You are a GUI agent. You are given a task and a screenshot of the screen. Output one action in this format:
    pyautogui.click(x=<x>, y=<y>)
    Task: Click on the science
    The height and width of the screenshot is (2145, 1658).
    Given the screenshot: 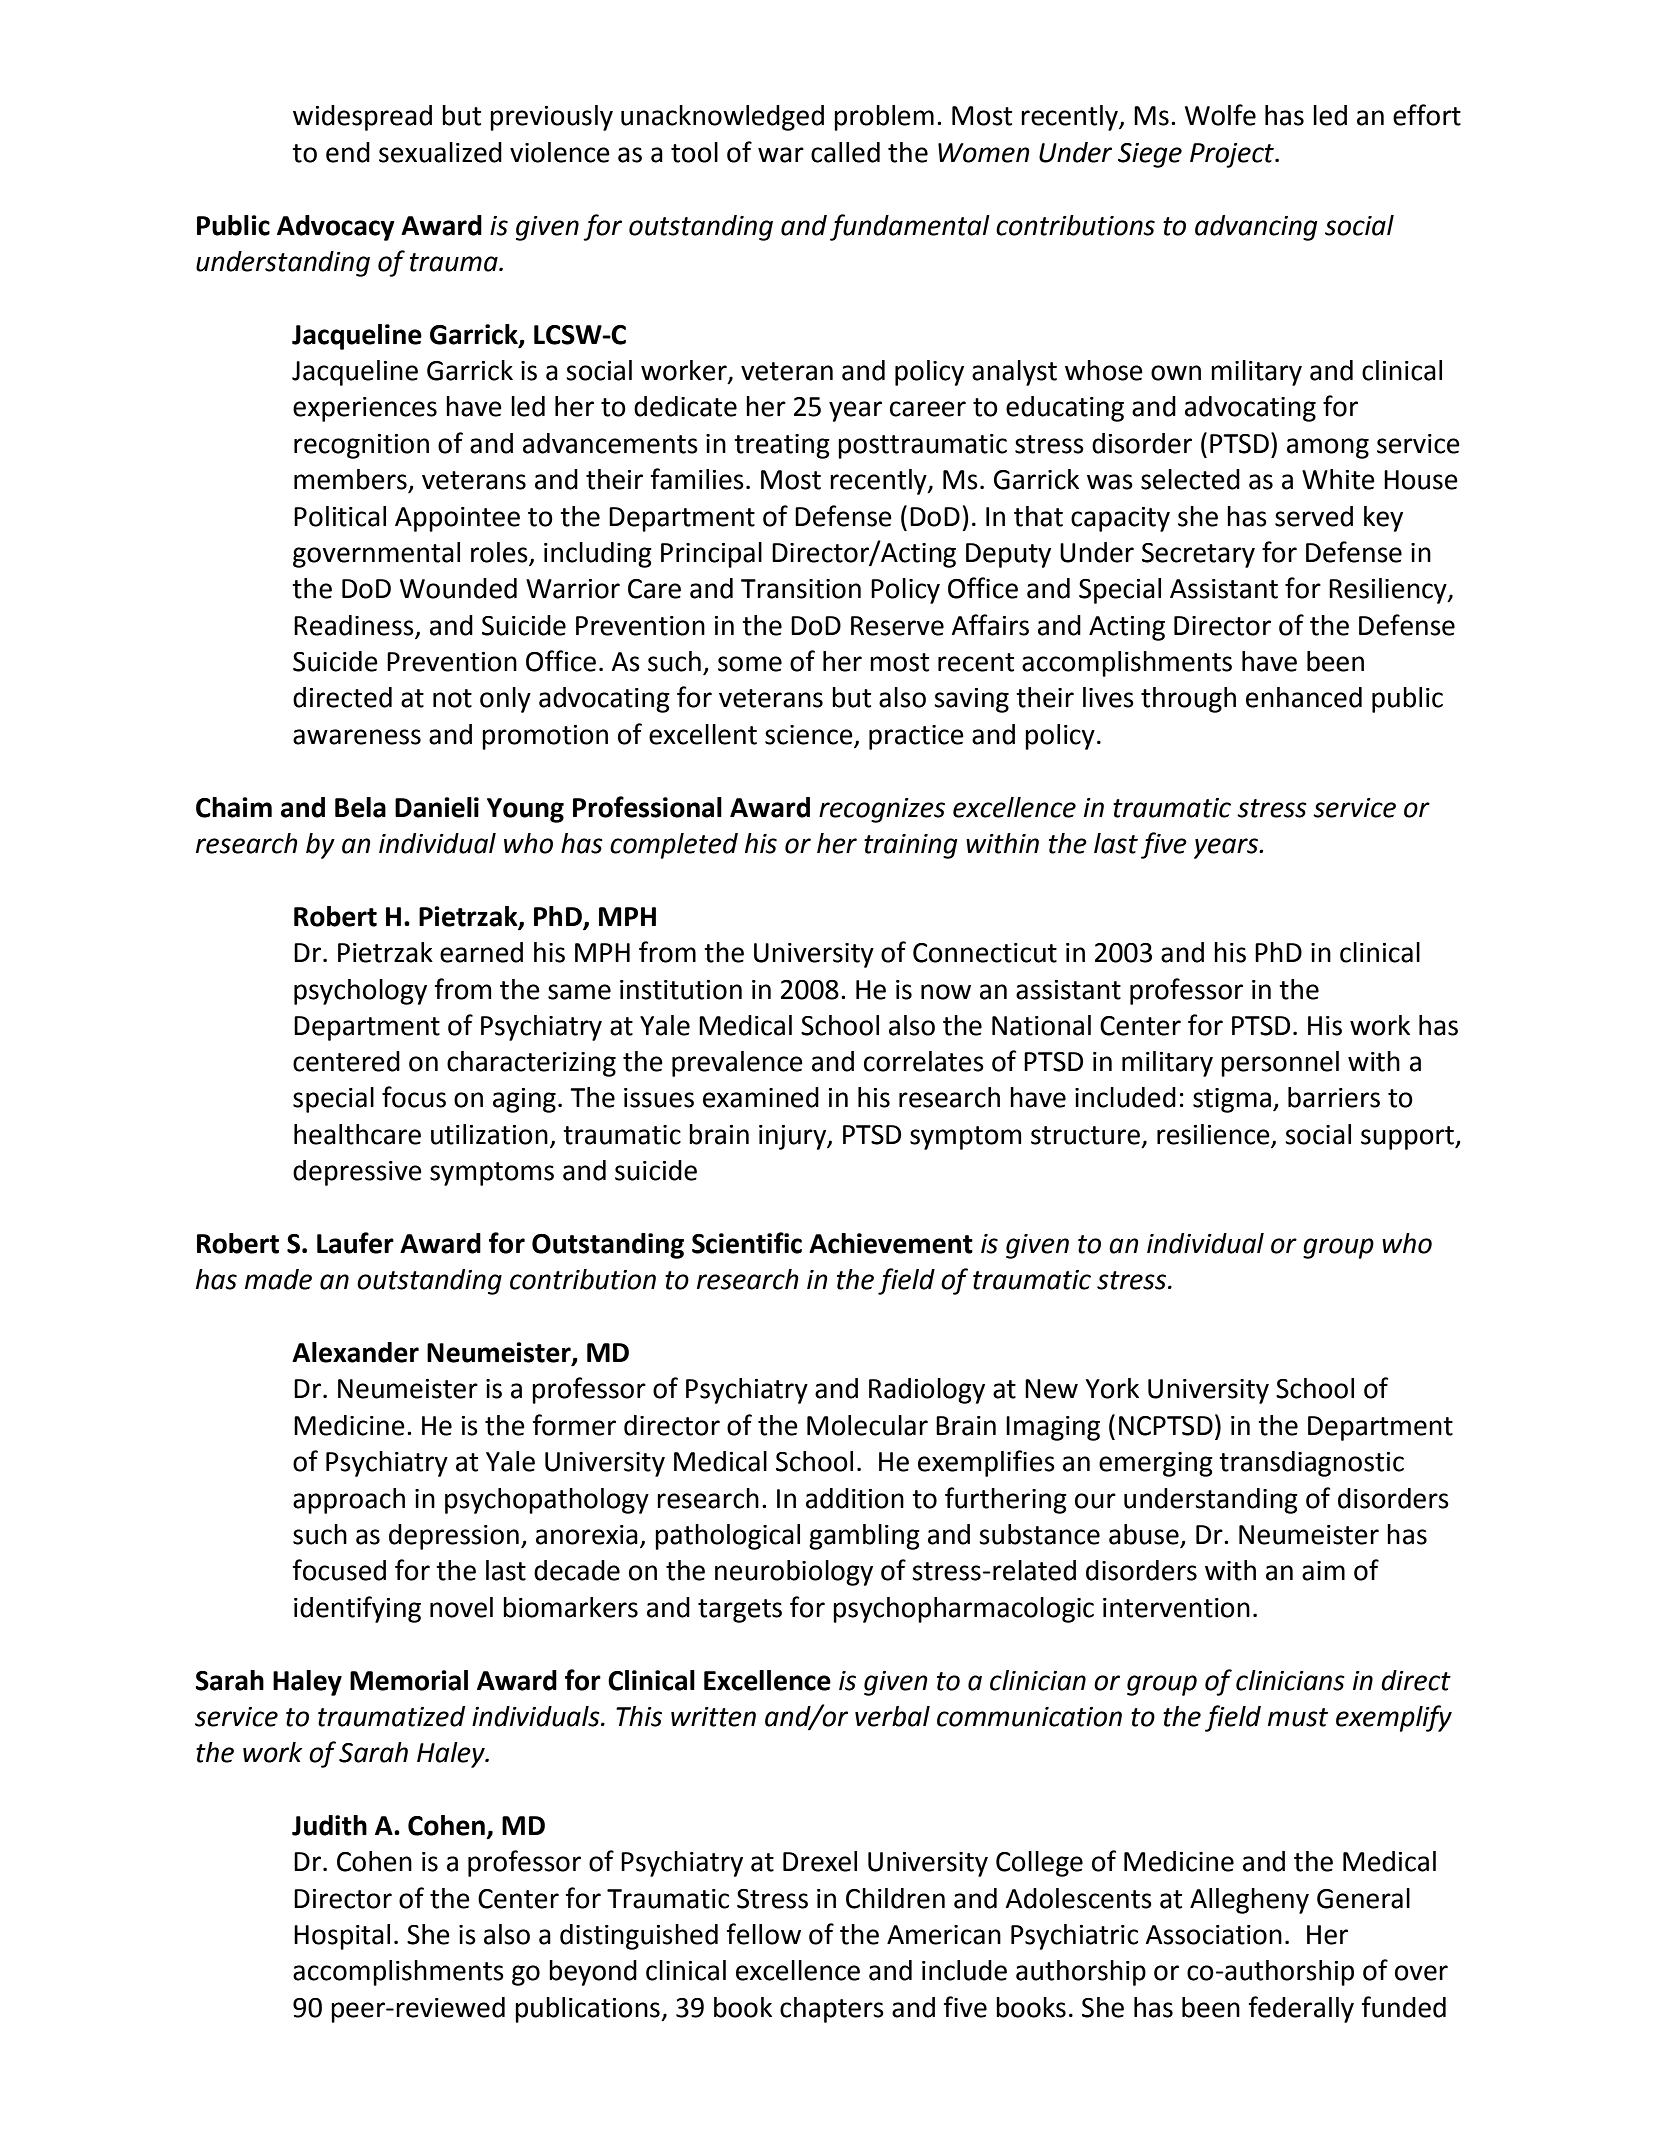 What is the action you would take?
    pyautogui.click(x=809, y=735)
